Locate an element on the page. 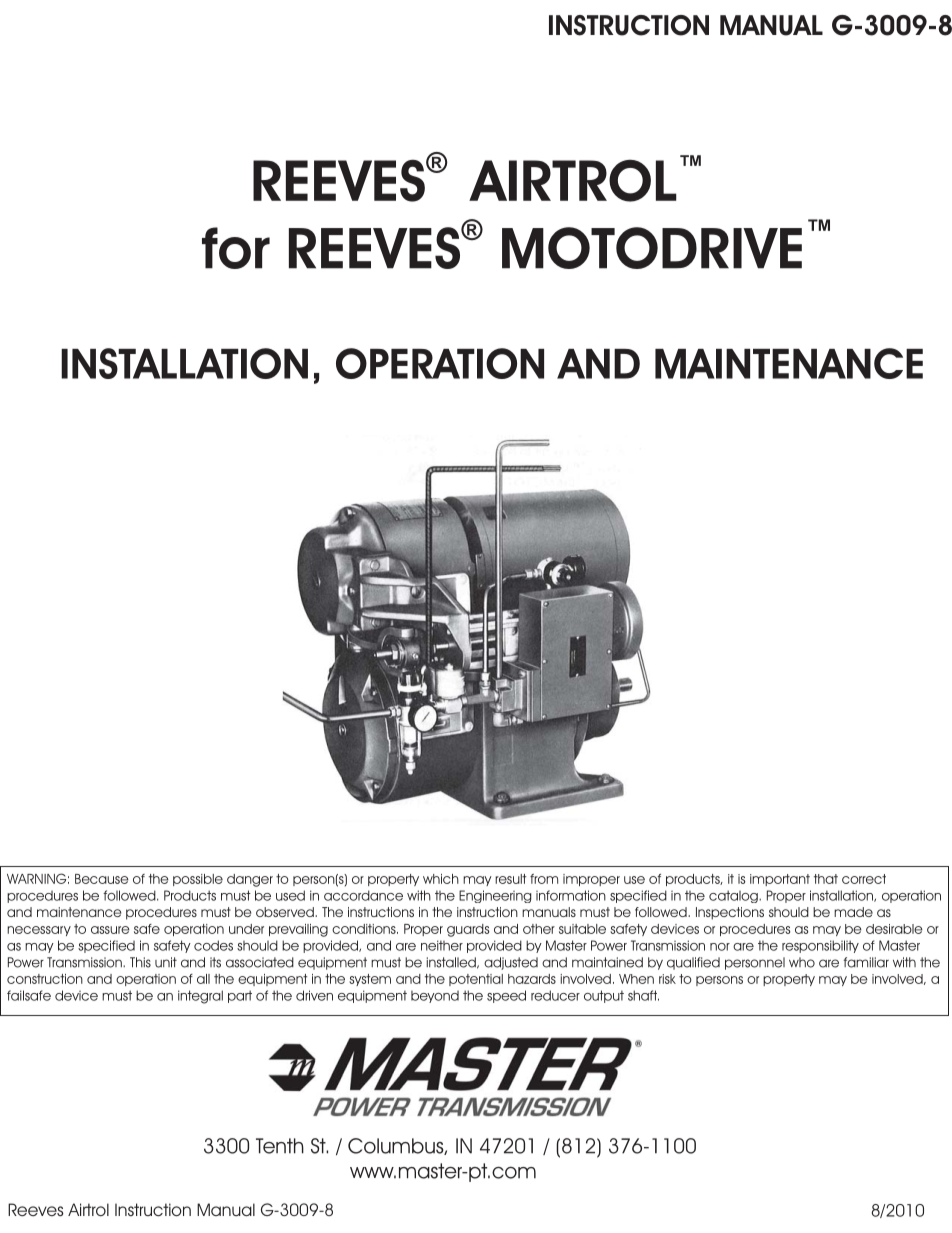 Image resolution: width=952 pixels, height=1233 pixels. integral is located at coordinates (200, 997).
